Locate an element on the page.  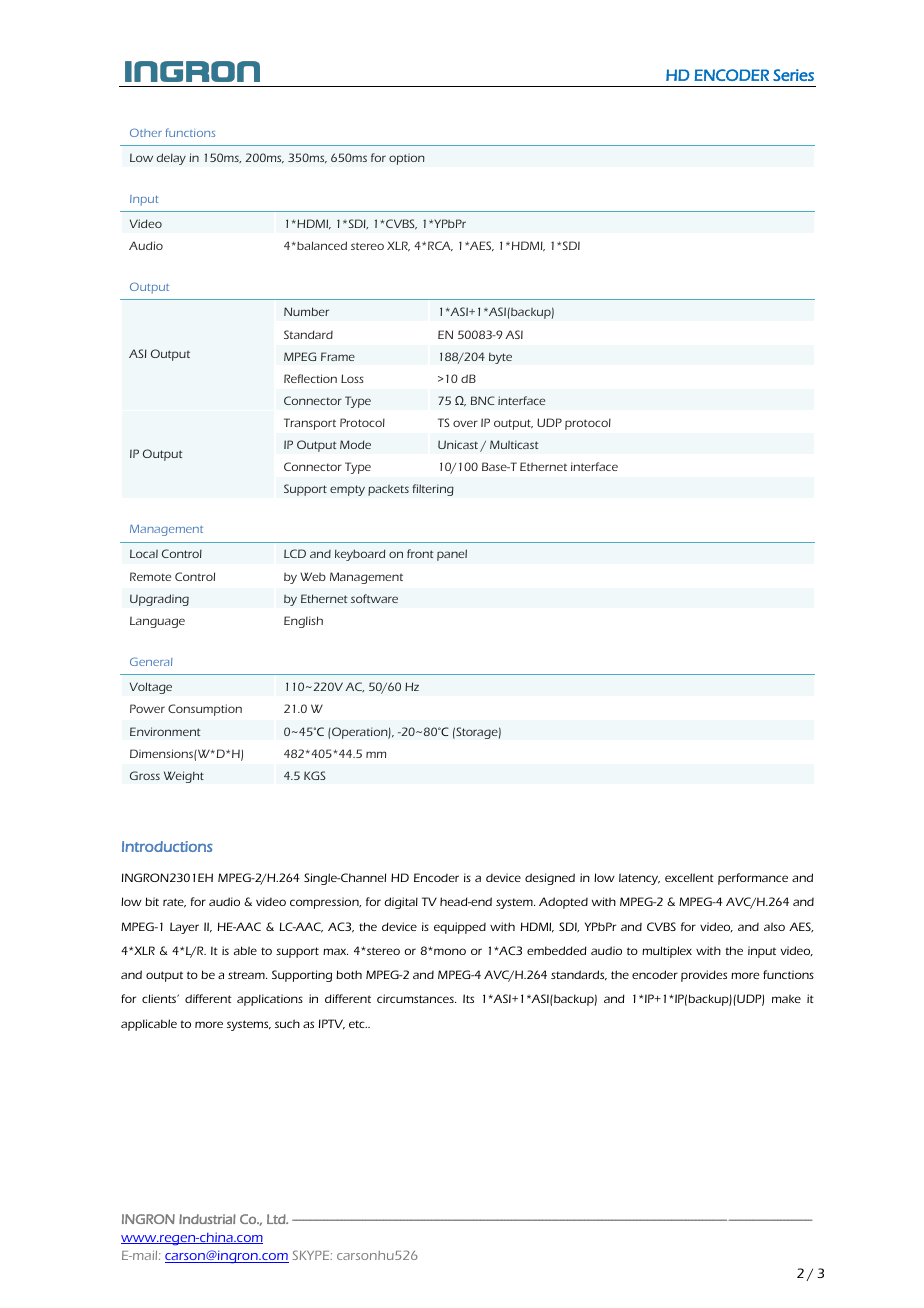
Series is located at coordinates (793, 75).
